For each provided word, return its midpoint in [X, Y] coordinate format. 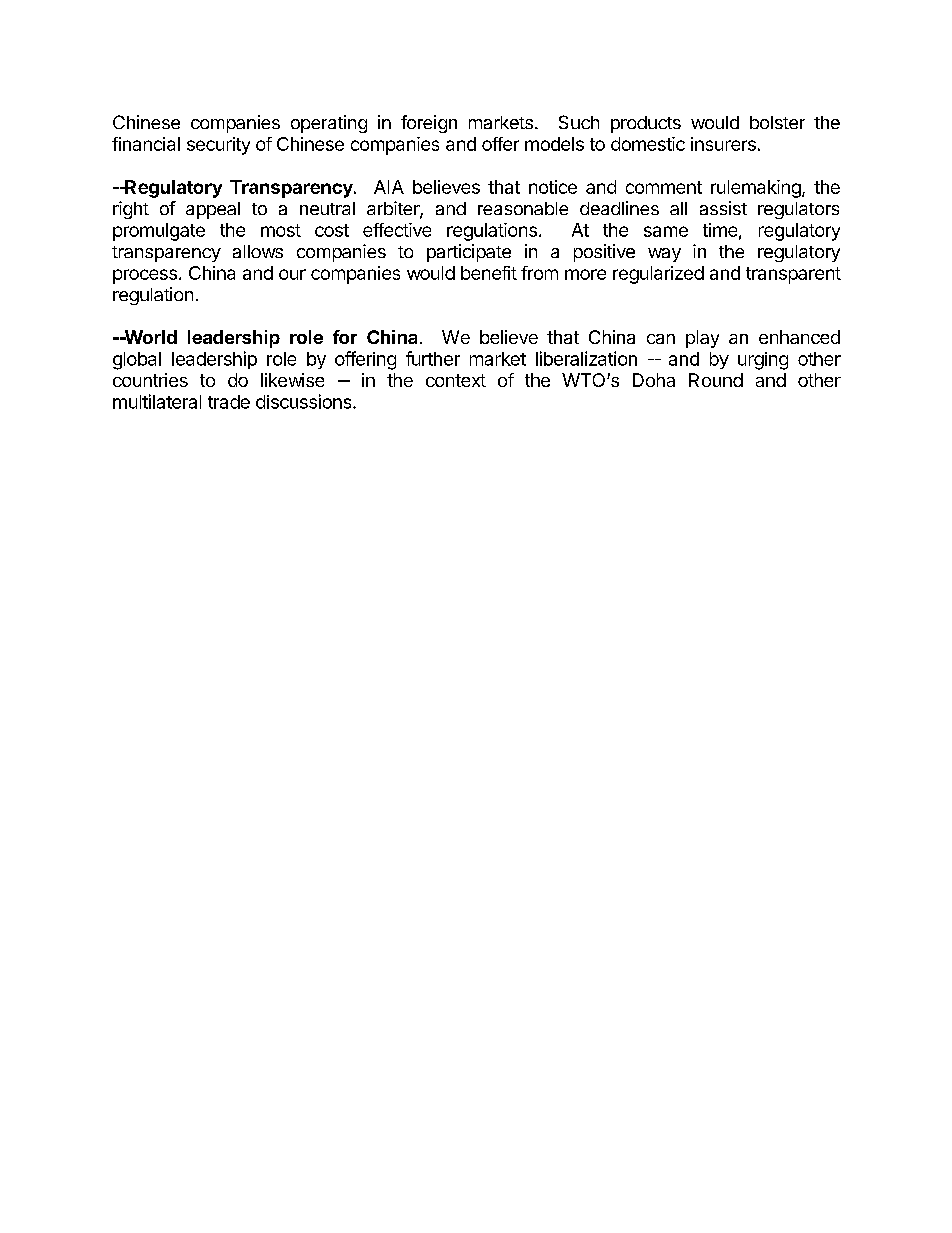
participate [469, 253]
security [218, 146]
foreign [429, 124]
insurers [723, 144]
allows [258, 251]
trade [229, 402]
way [664, 255]
